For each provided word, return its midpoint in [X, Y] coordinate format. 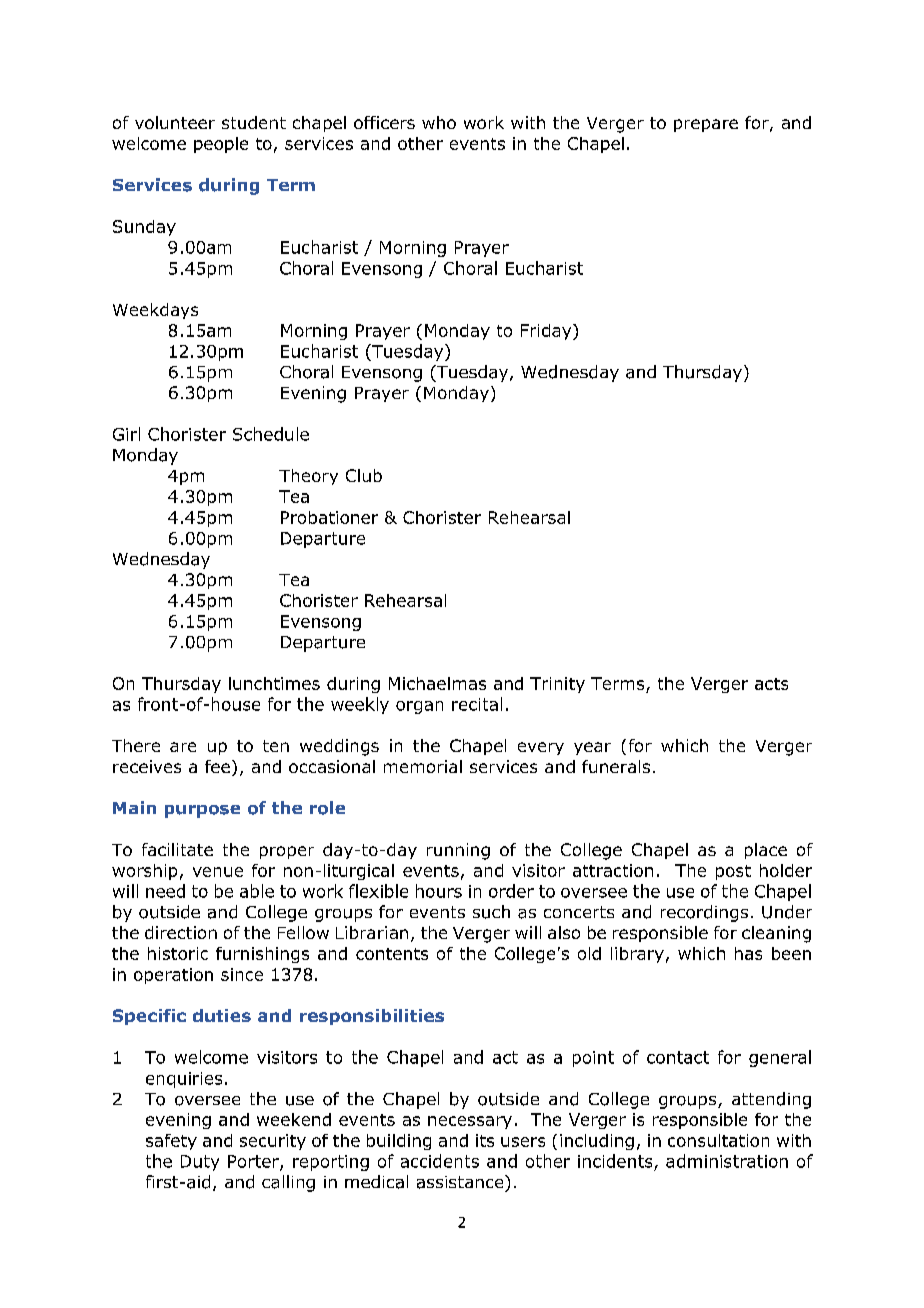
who [439, 122]
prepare [706, 125]
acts [771, 684]
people [221, 145]
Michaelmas [437, 683]
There [136, 745]
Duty [200, 1163]
